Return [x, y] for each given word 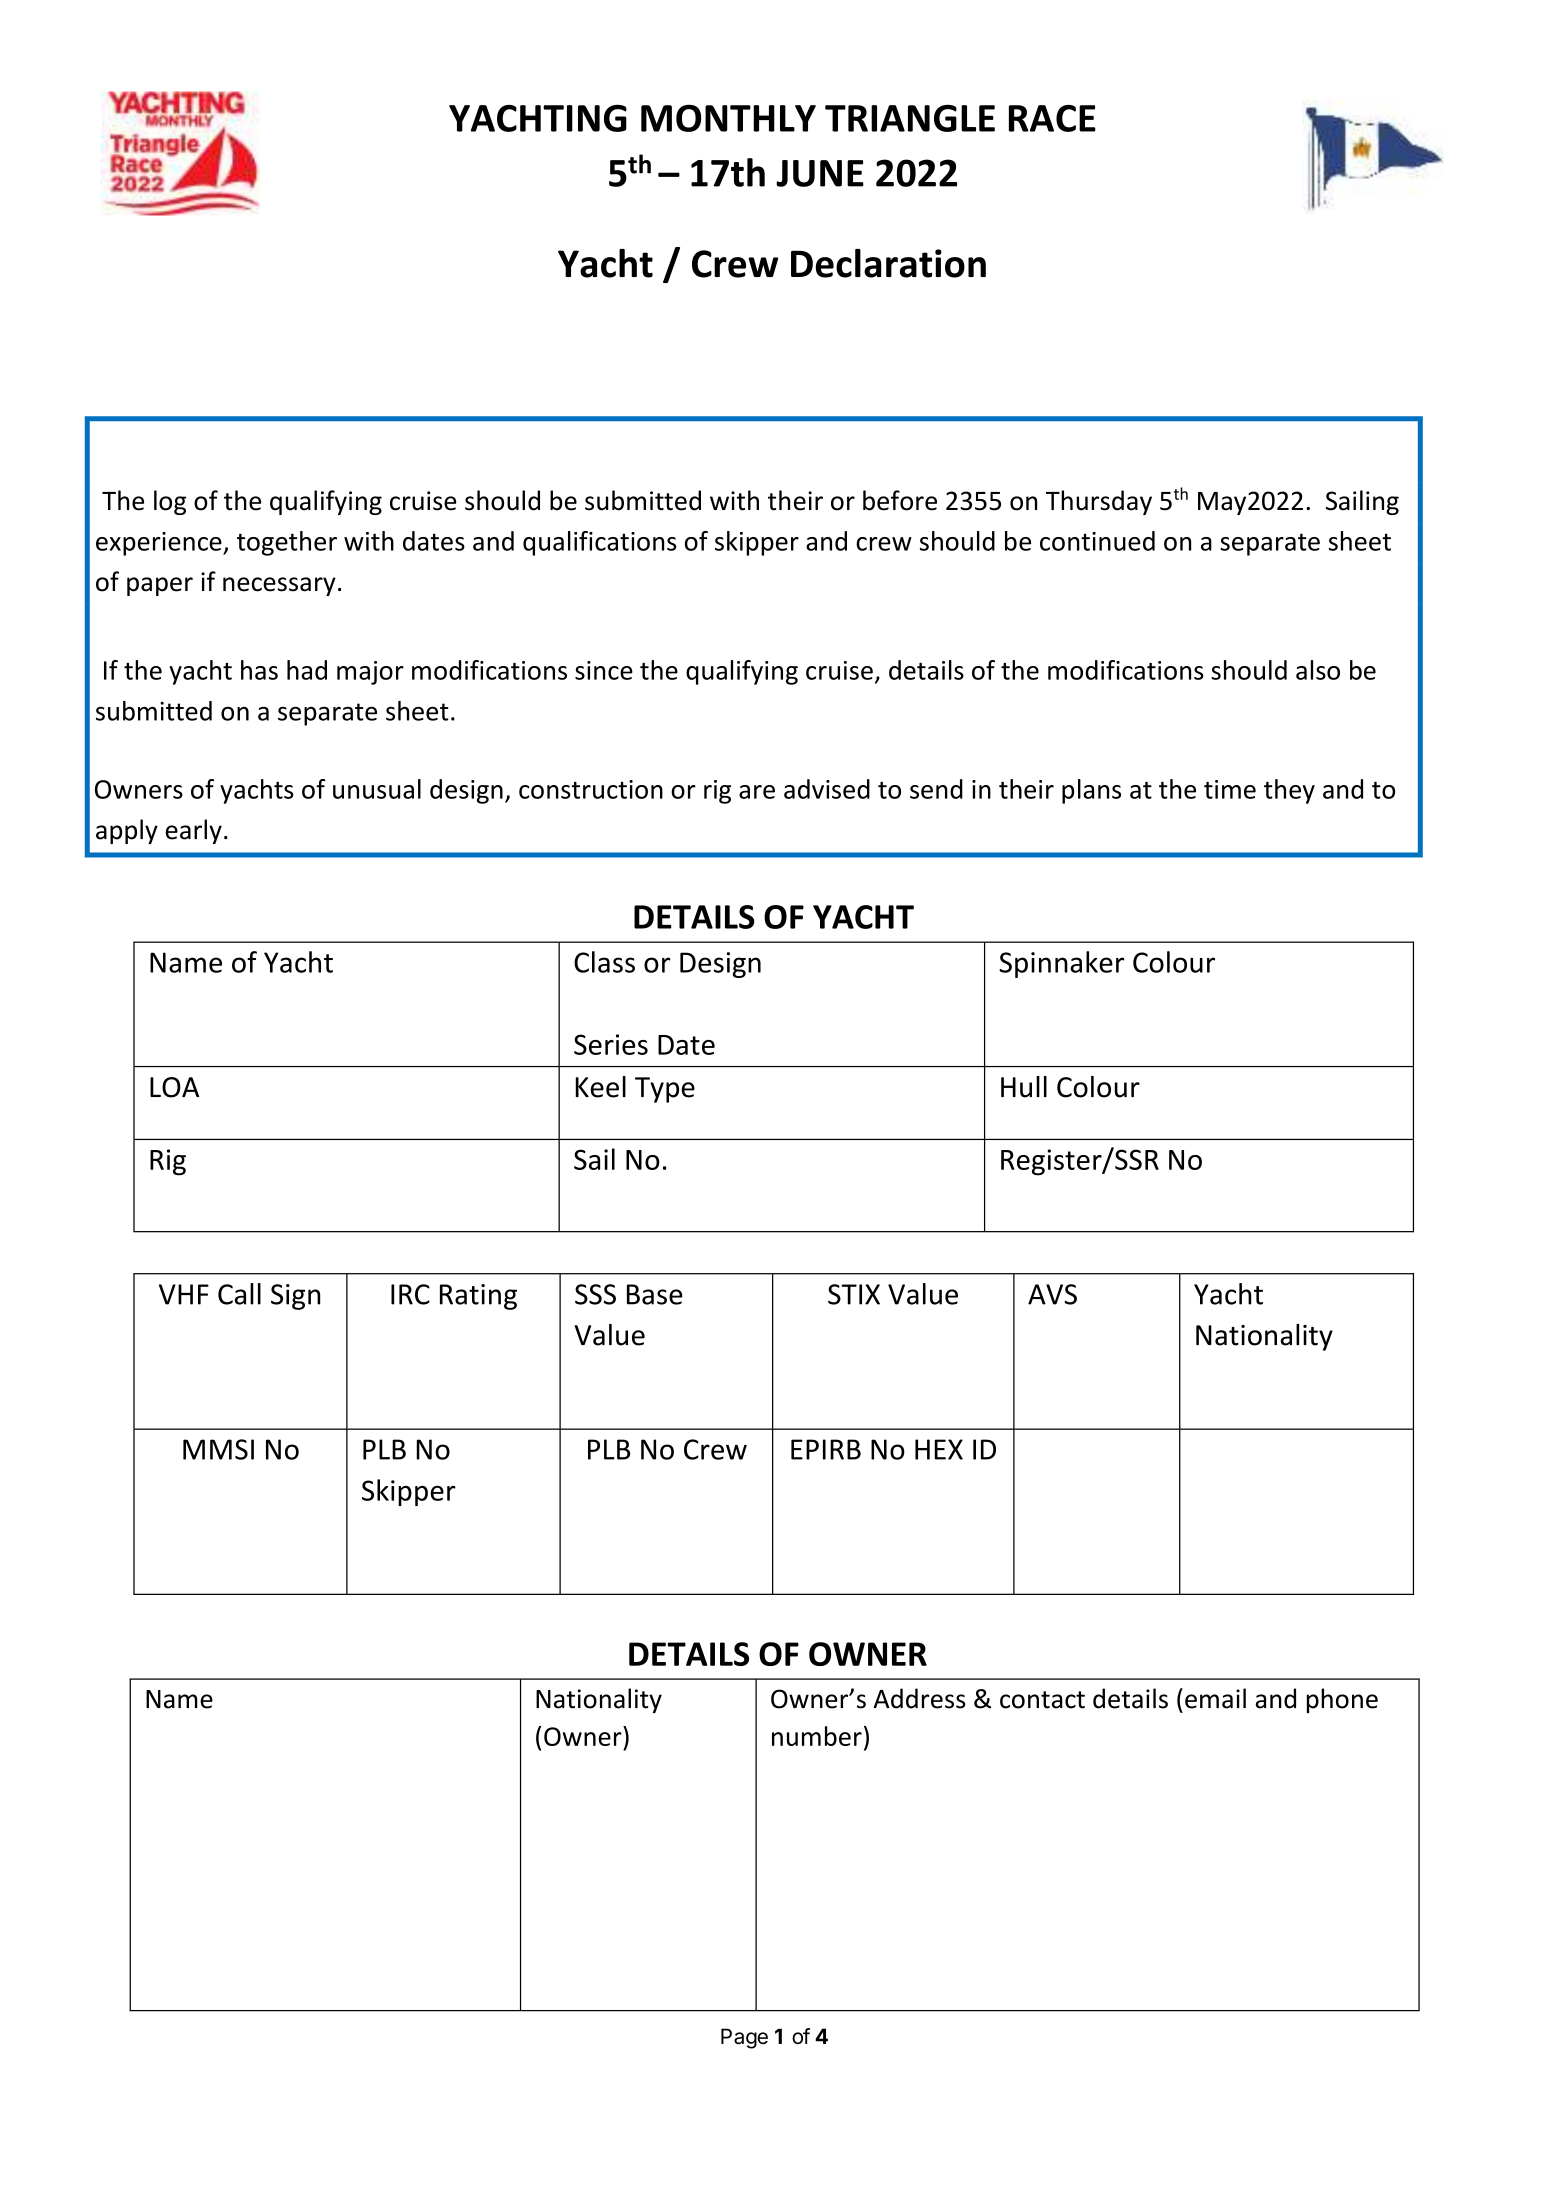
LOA [174, 1087]
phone [1342, 1700]
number [817, 1736]
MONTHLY [728, 118]
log [170, 502]
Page [744, 2038]
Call [239, 1294]
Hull [1024, 1087]
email [1215, 1698]
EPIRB [826, 1449]
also [1318, 670]
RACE [1052, 118]
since [604, 670]
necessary [279, 586]
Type [665, 1090]
